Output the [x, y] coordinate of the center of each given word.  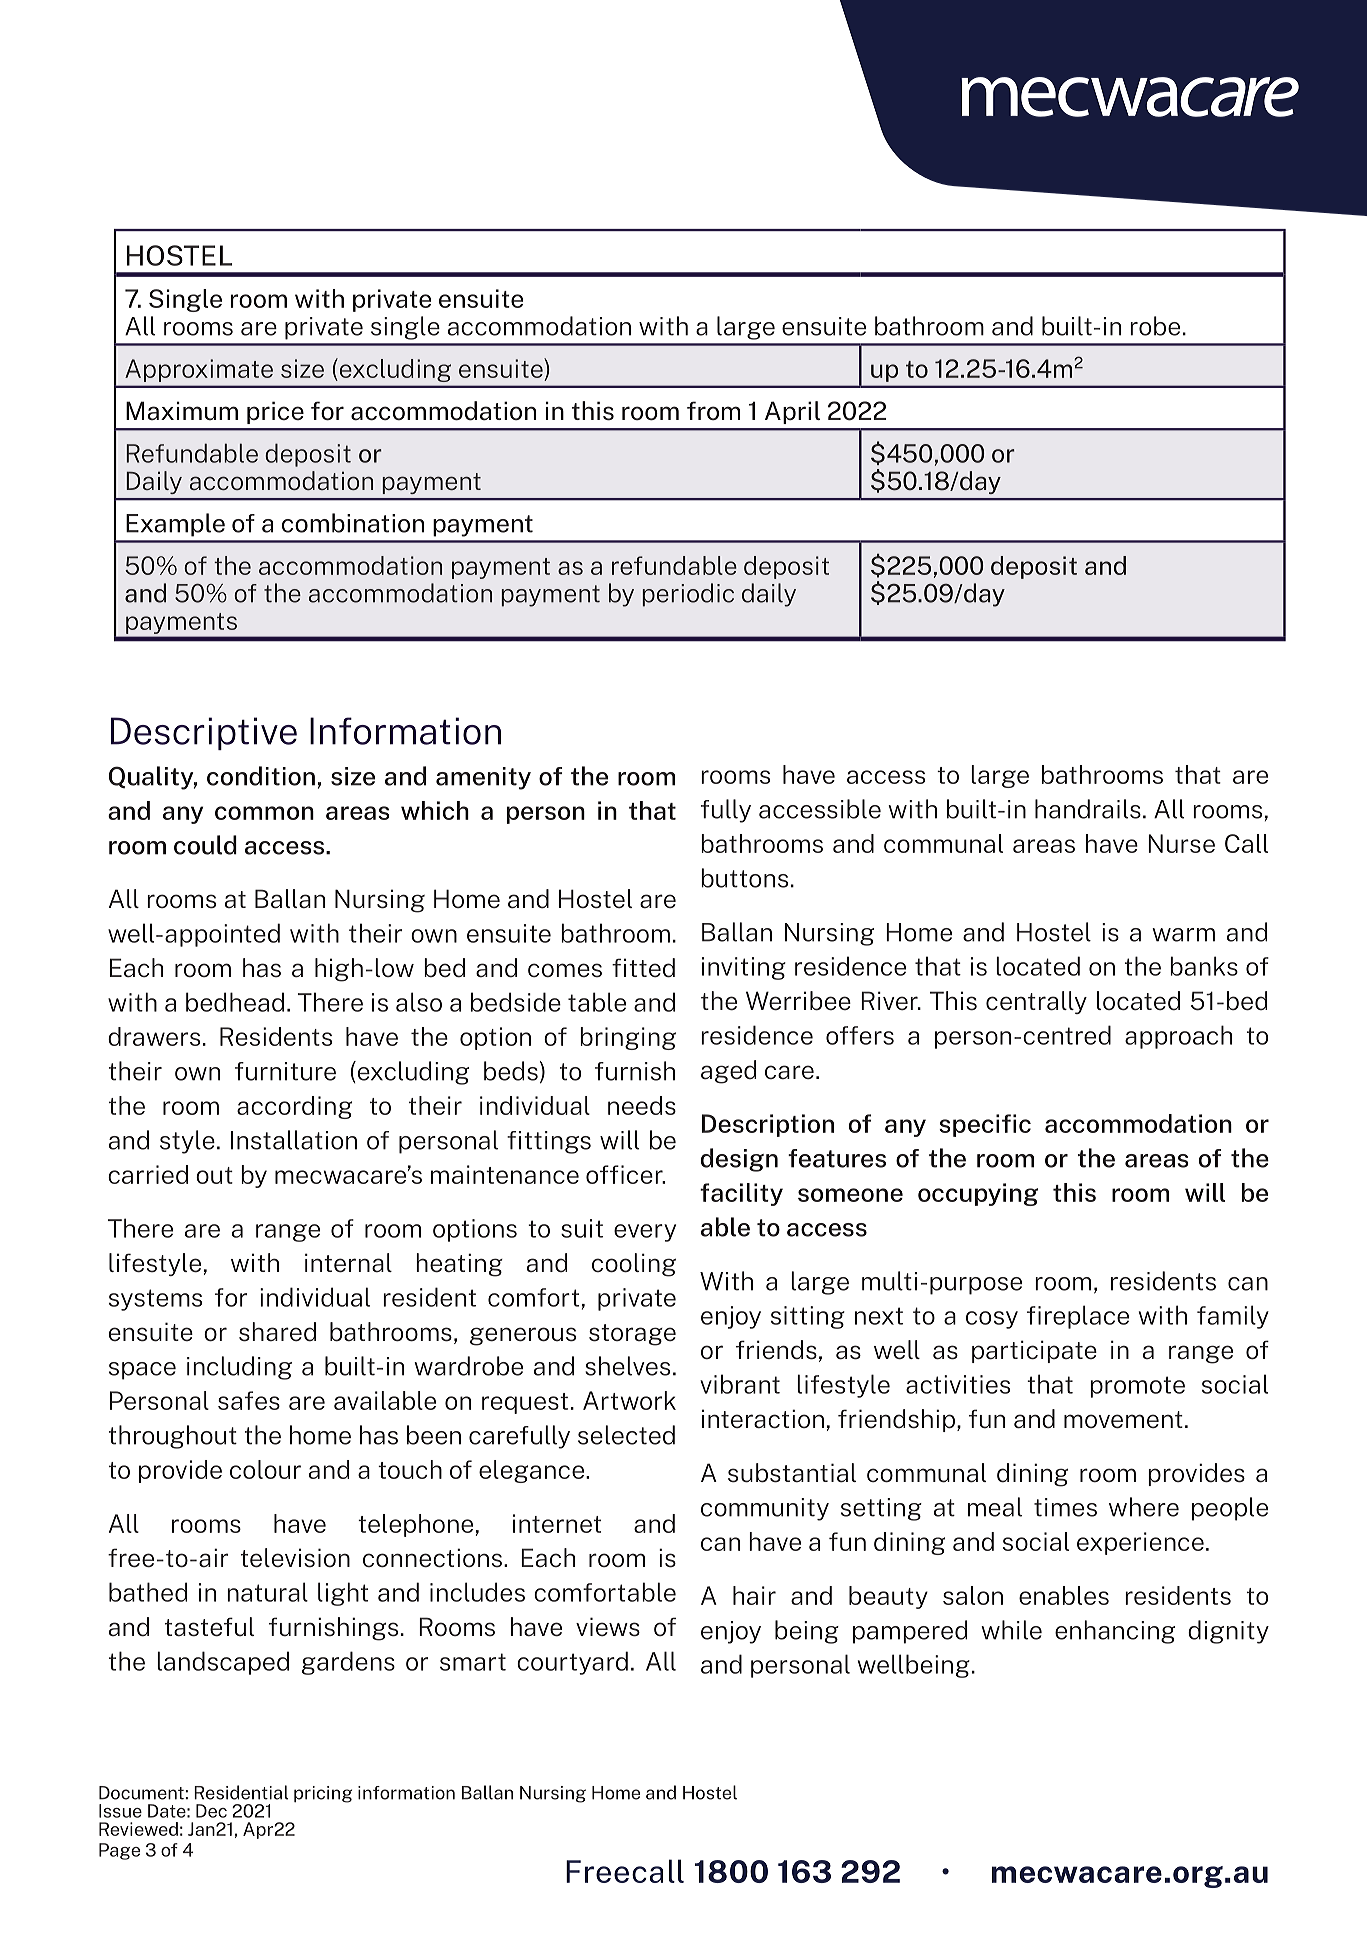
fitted [643, 968]
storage [632, 1335]
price [275, 412]
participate [1034, 1351]
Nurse [1181, 843]
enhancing [1115, 1632]
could [205, 845]
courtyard [572, 1663]
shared [277, 1332]
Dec [211, 1811]
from [713, 410]
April [792, 412]
